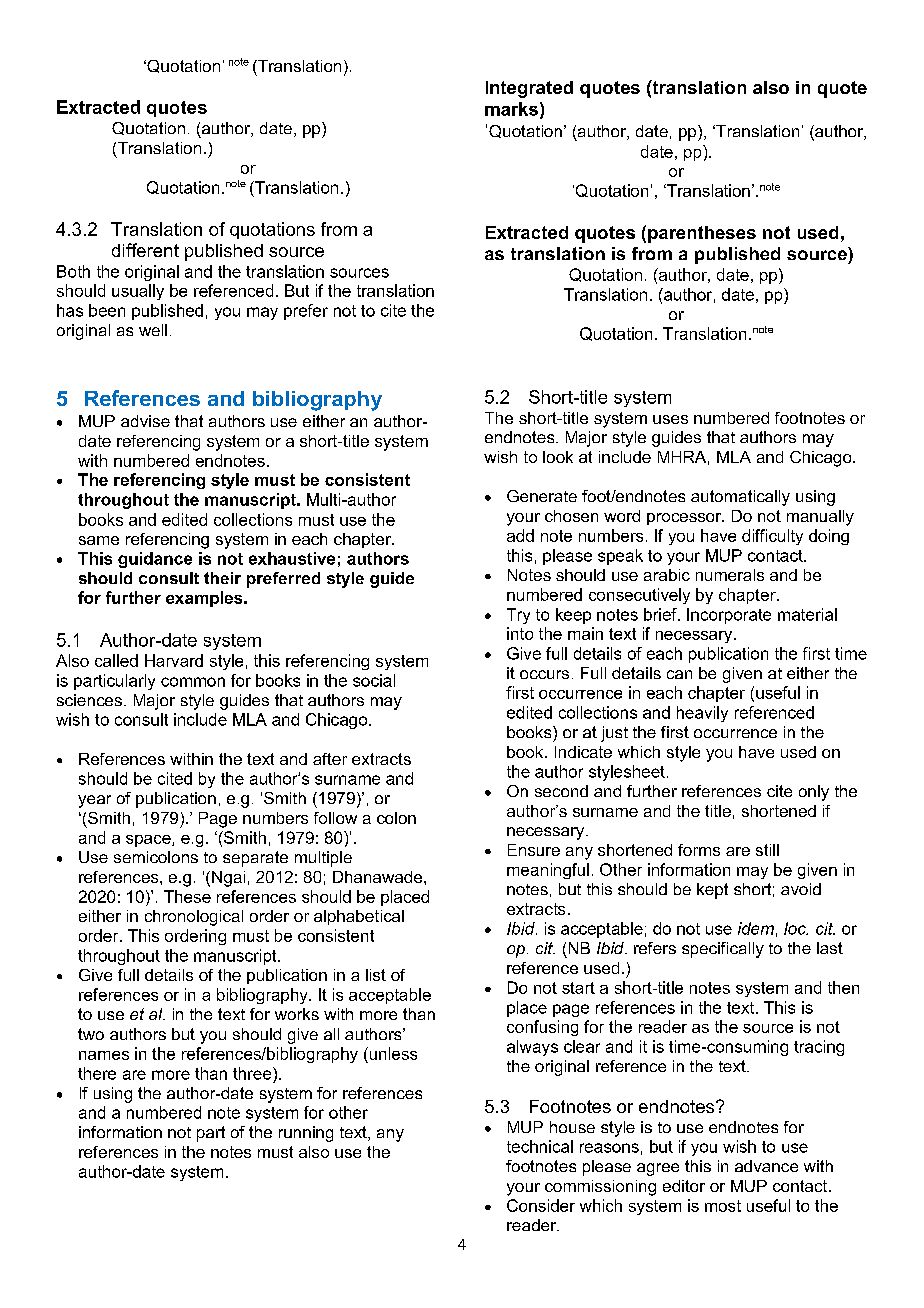 Image resolution: width=924 pixels, height=1308 pixels. What do you see at coordinates (767, 850) in the image?
I see `still` at bounding box center [767, 850].
